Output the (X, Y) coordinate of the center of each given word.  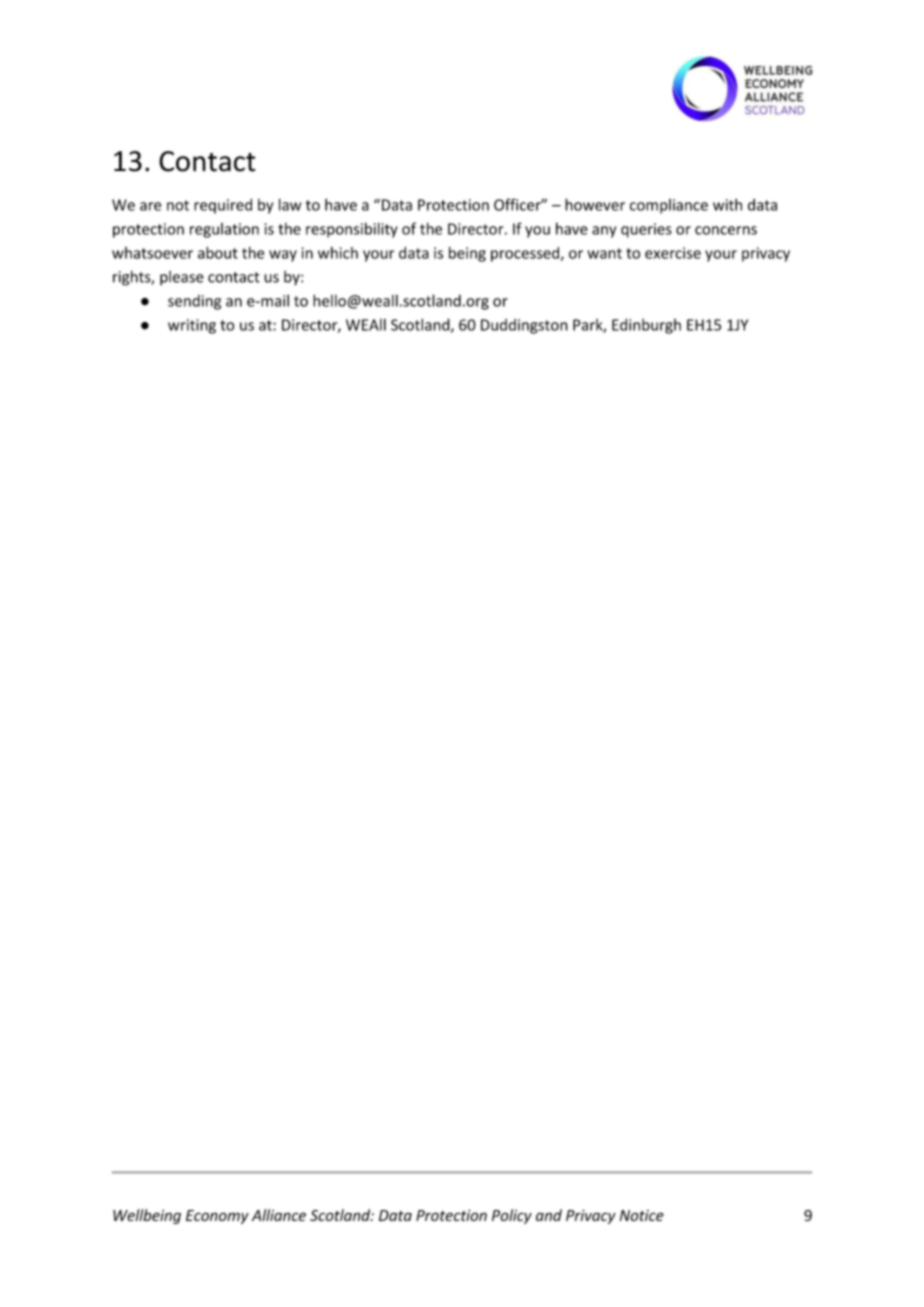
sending (194, 302)
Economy (217, 1217)
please (182, 278)
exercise (673, 253)
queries (646, 230)
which (338, 253)
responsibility (352, 230)
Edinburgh (646, 326)
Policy (512, 1216)
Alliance (279, 1215)
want (604, 253)
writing (192, 326)
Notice (642, 1215)
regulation (224, 230)
